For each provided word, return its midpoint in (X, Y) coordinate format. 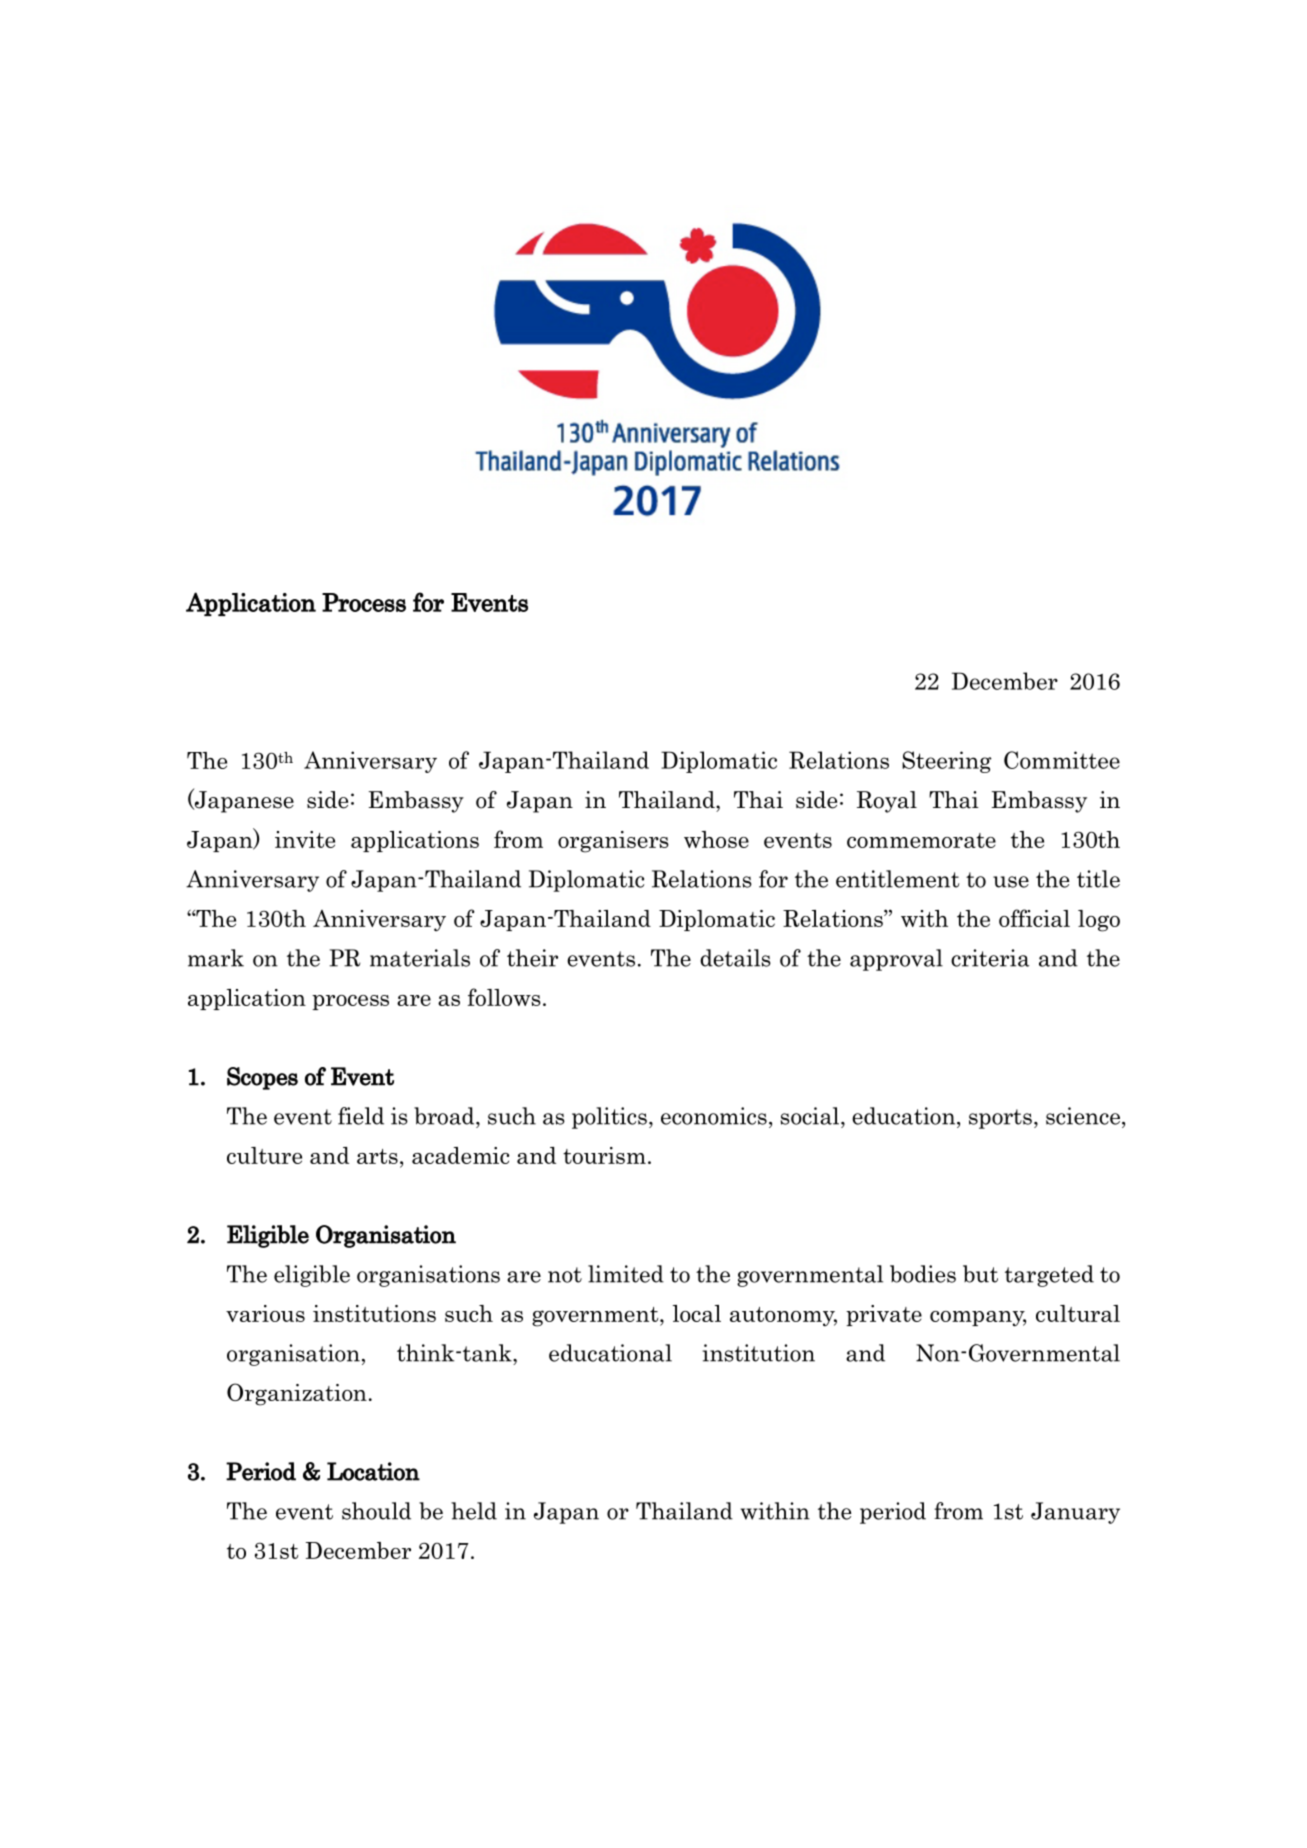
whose (716, 839)
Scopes (262, 1078)
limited (626, 1274)
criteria (990, 958)
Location (373, 1471)
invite (305, 839)
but (980, 1274)
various (265, 1313)
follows (504, 997)
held (474, 1511)
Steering (947, 762)
